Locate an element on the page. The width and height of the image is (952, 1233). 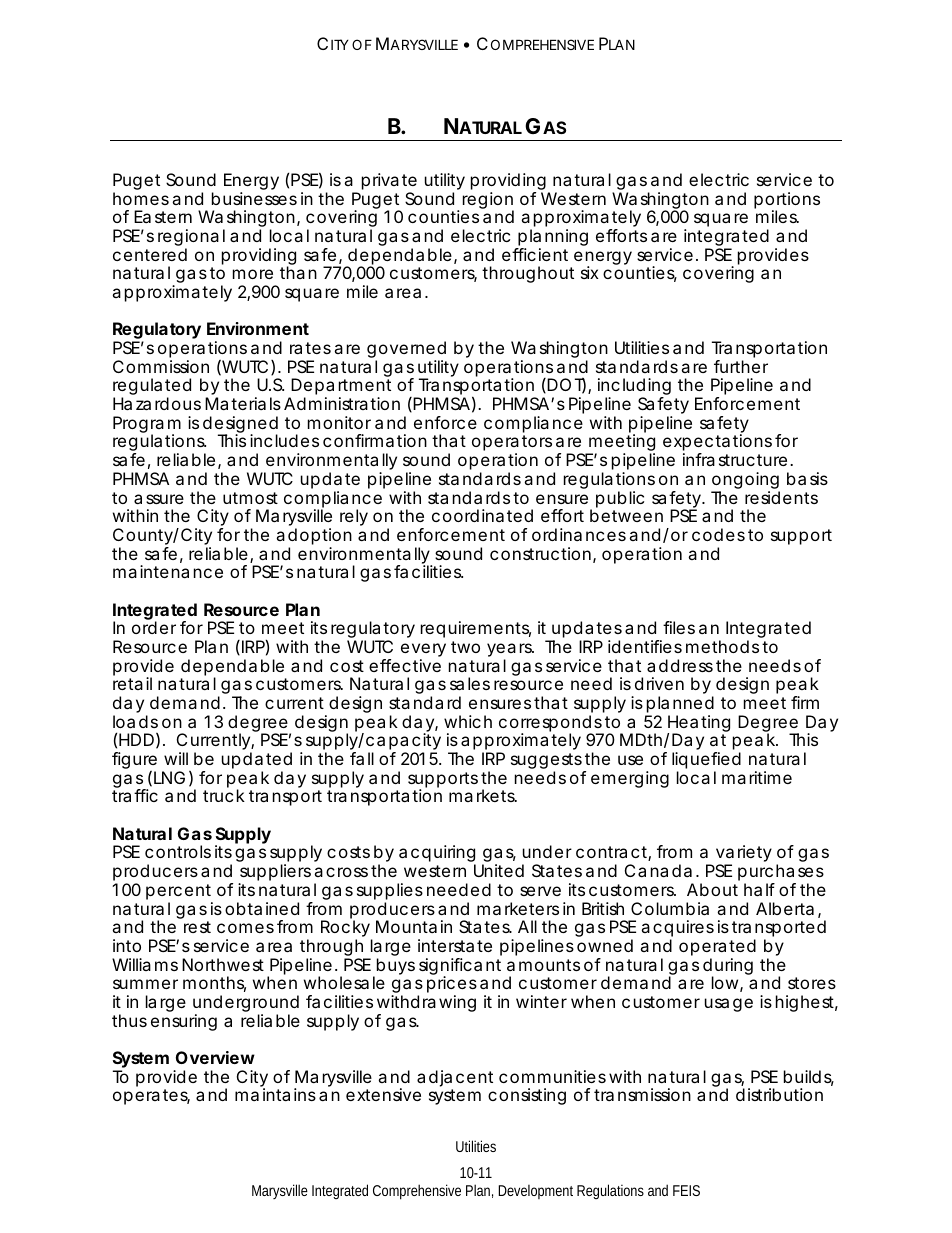
distribution is located at coordinates (779, 1094).
